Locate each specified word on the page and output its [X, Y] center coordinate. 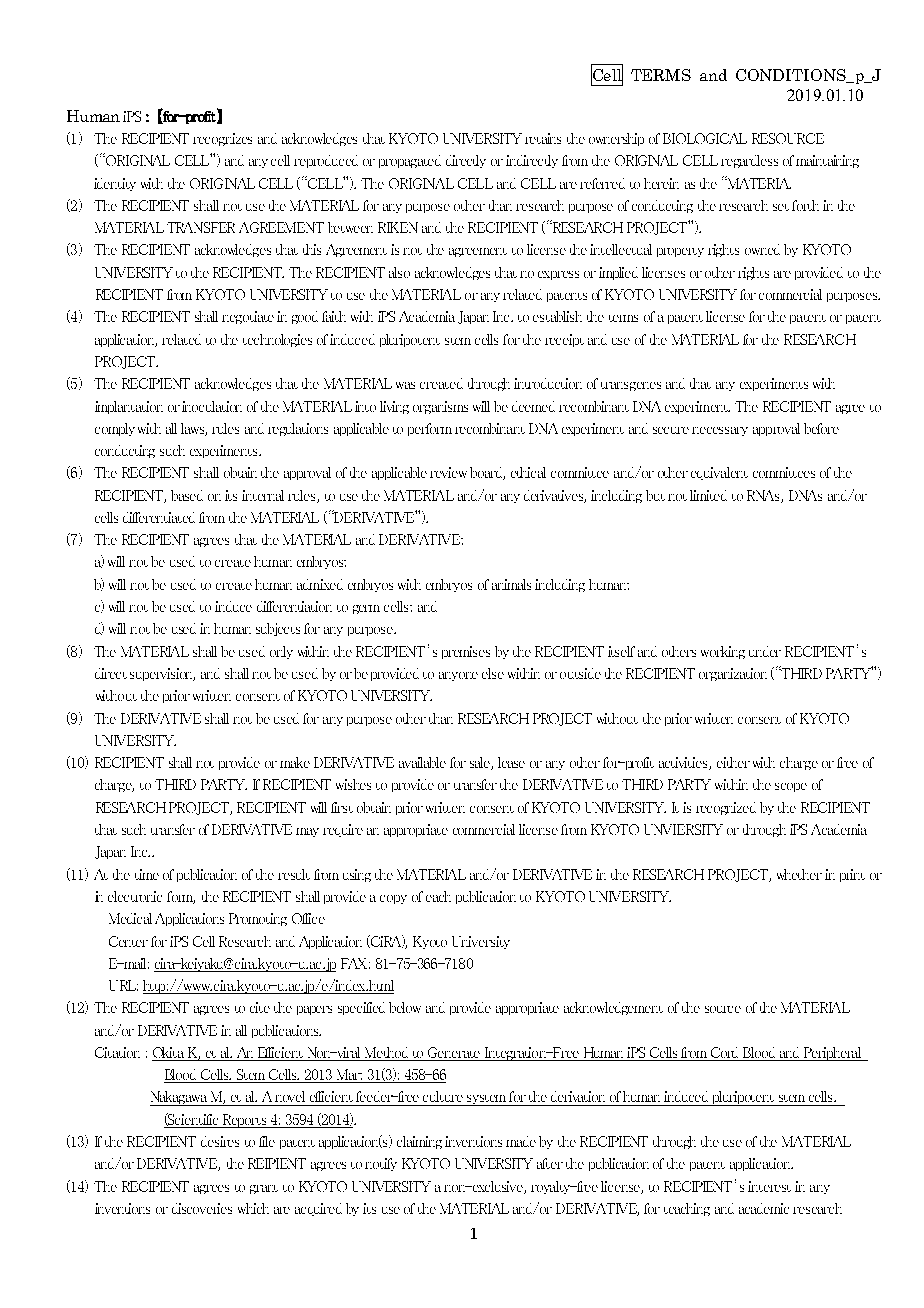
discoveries [202, 1208]
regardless [749, 161]
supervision [162, 674]
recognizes [222, 139]
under [765, 651]
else [493, 673]
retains [543, 138]
